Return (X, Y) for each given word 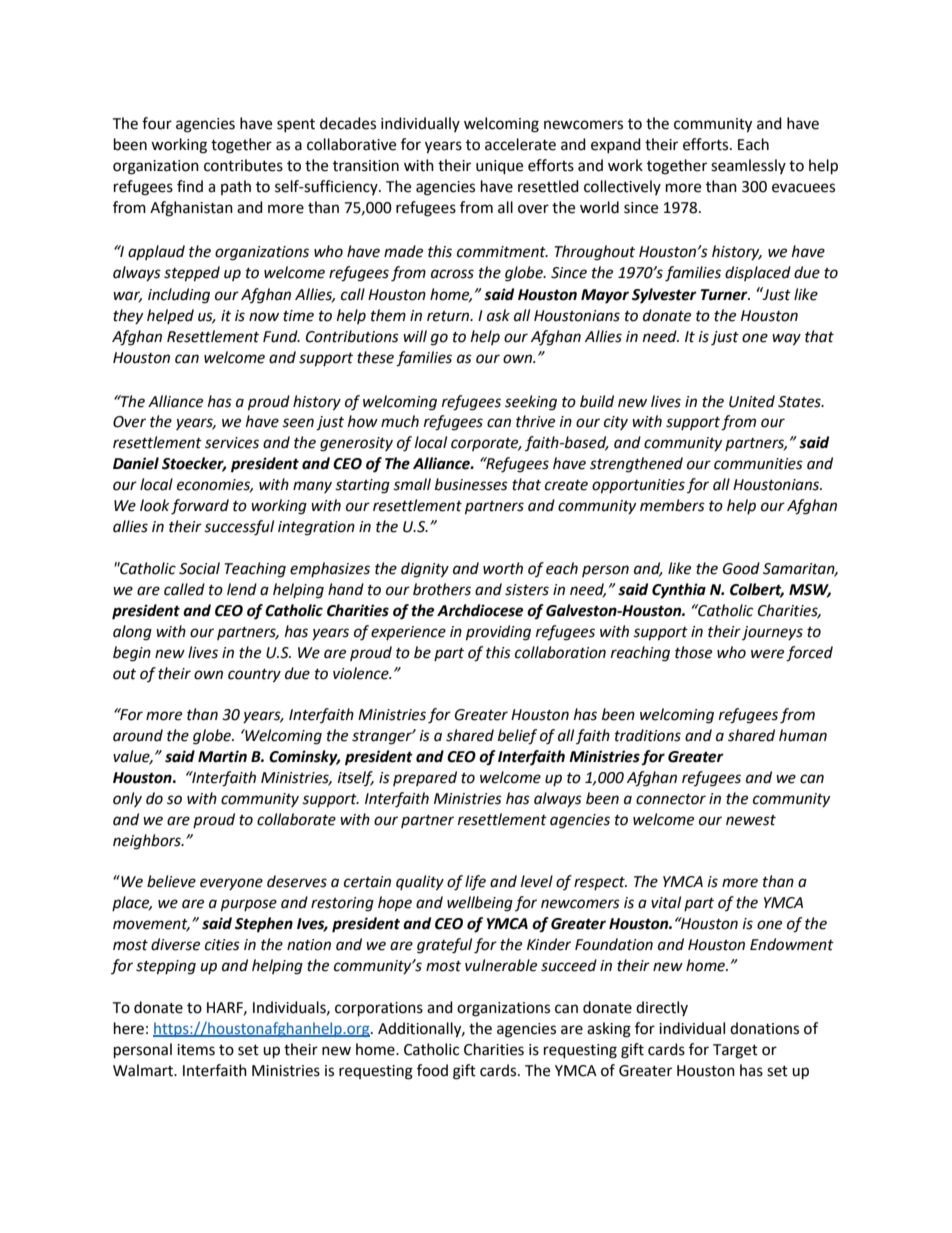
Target (735, 1051)
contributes (243, 165)
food (432, 1070)
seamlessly (748, 166)
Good (741, 568)
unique (499, 167)
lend (242, 589)
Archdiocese (480, 610)
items (196, 1050)
